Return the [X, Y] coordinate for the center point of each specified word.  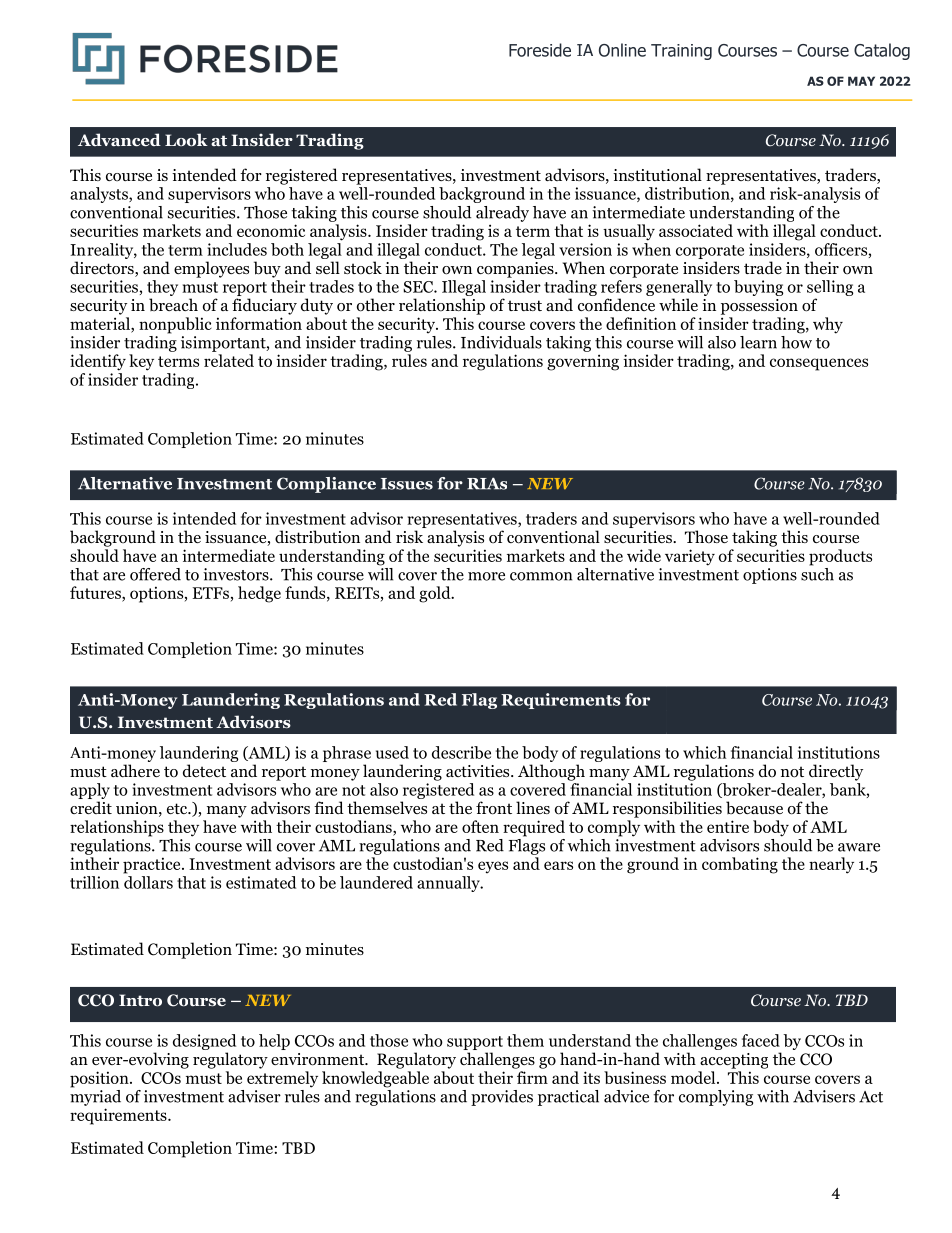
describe [461, 752]
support [475, 1043]
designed [204, 1042]
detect [204, 770]
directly [836, 772]
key [141, 362]
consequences [819, 364]
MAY [861, 81]
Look [186, 139]
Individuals [501, 342]
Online [622, 50]
